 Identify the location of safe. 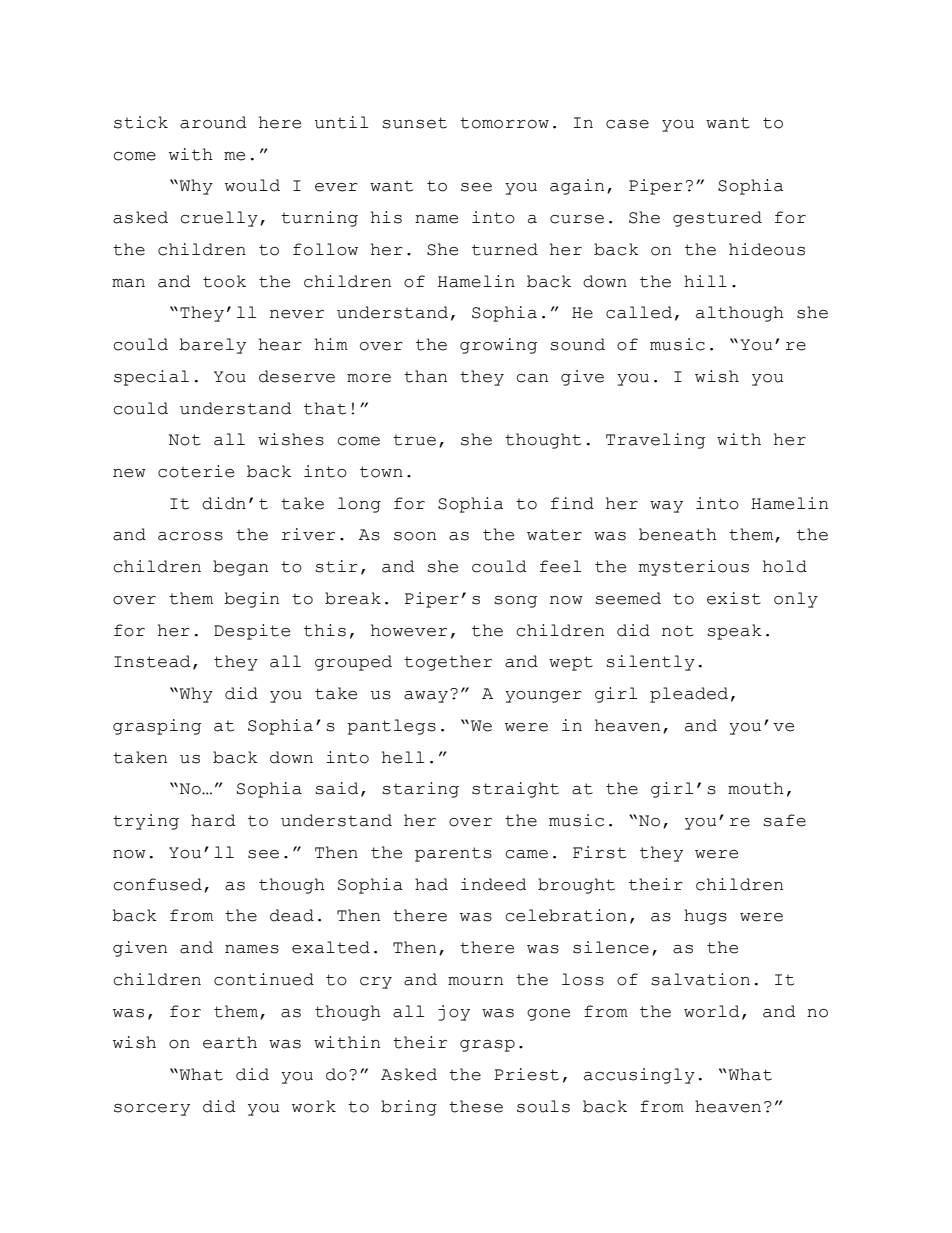
(784, 820).
